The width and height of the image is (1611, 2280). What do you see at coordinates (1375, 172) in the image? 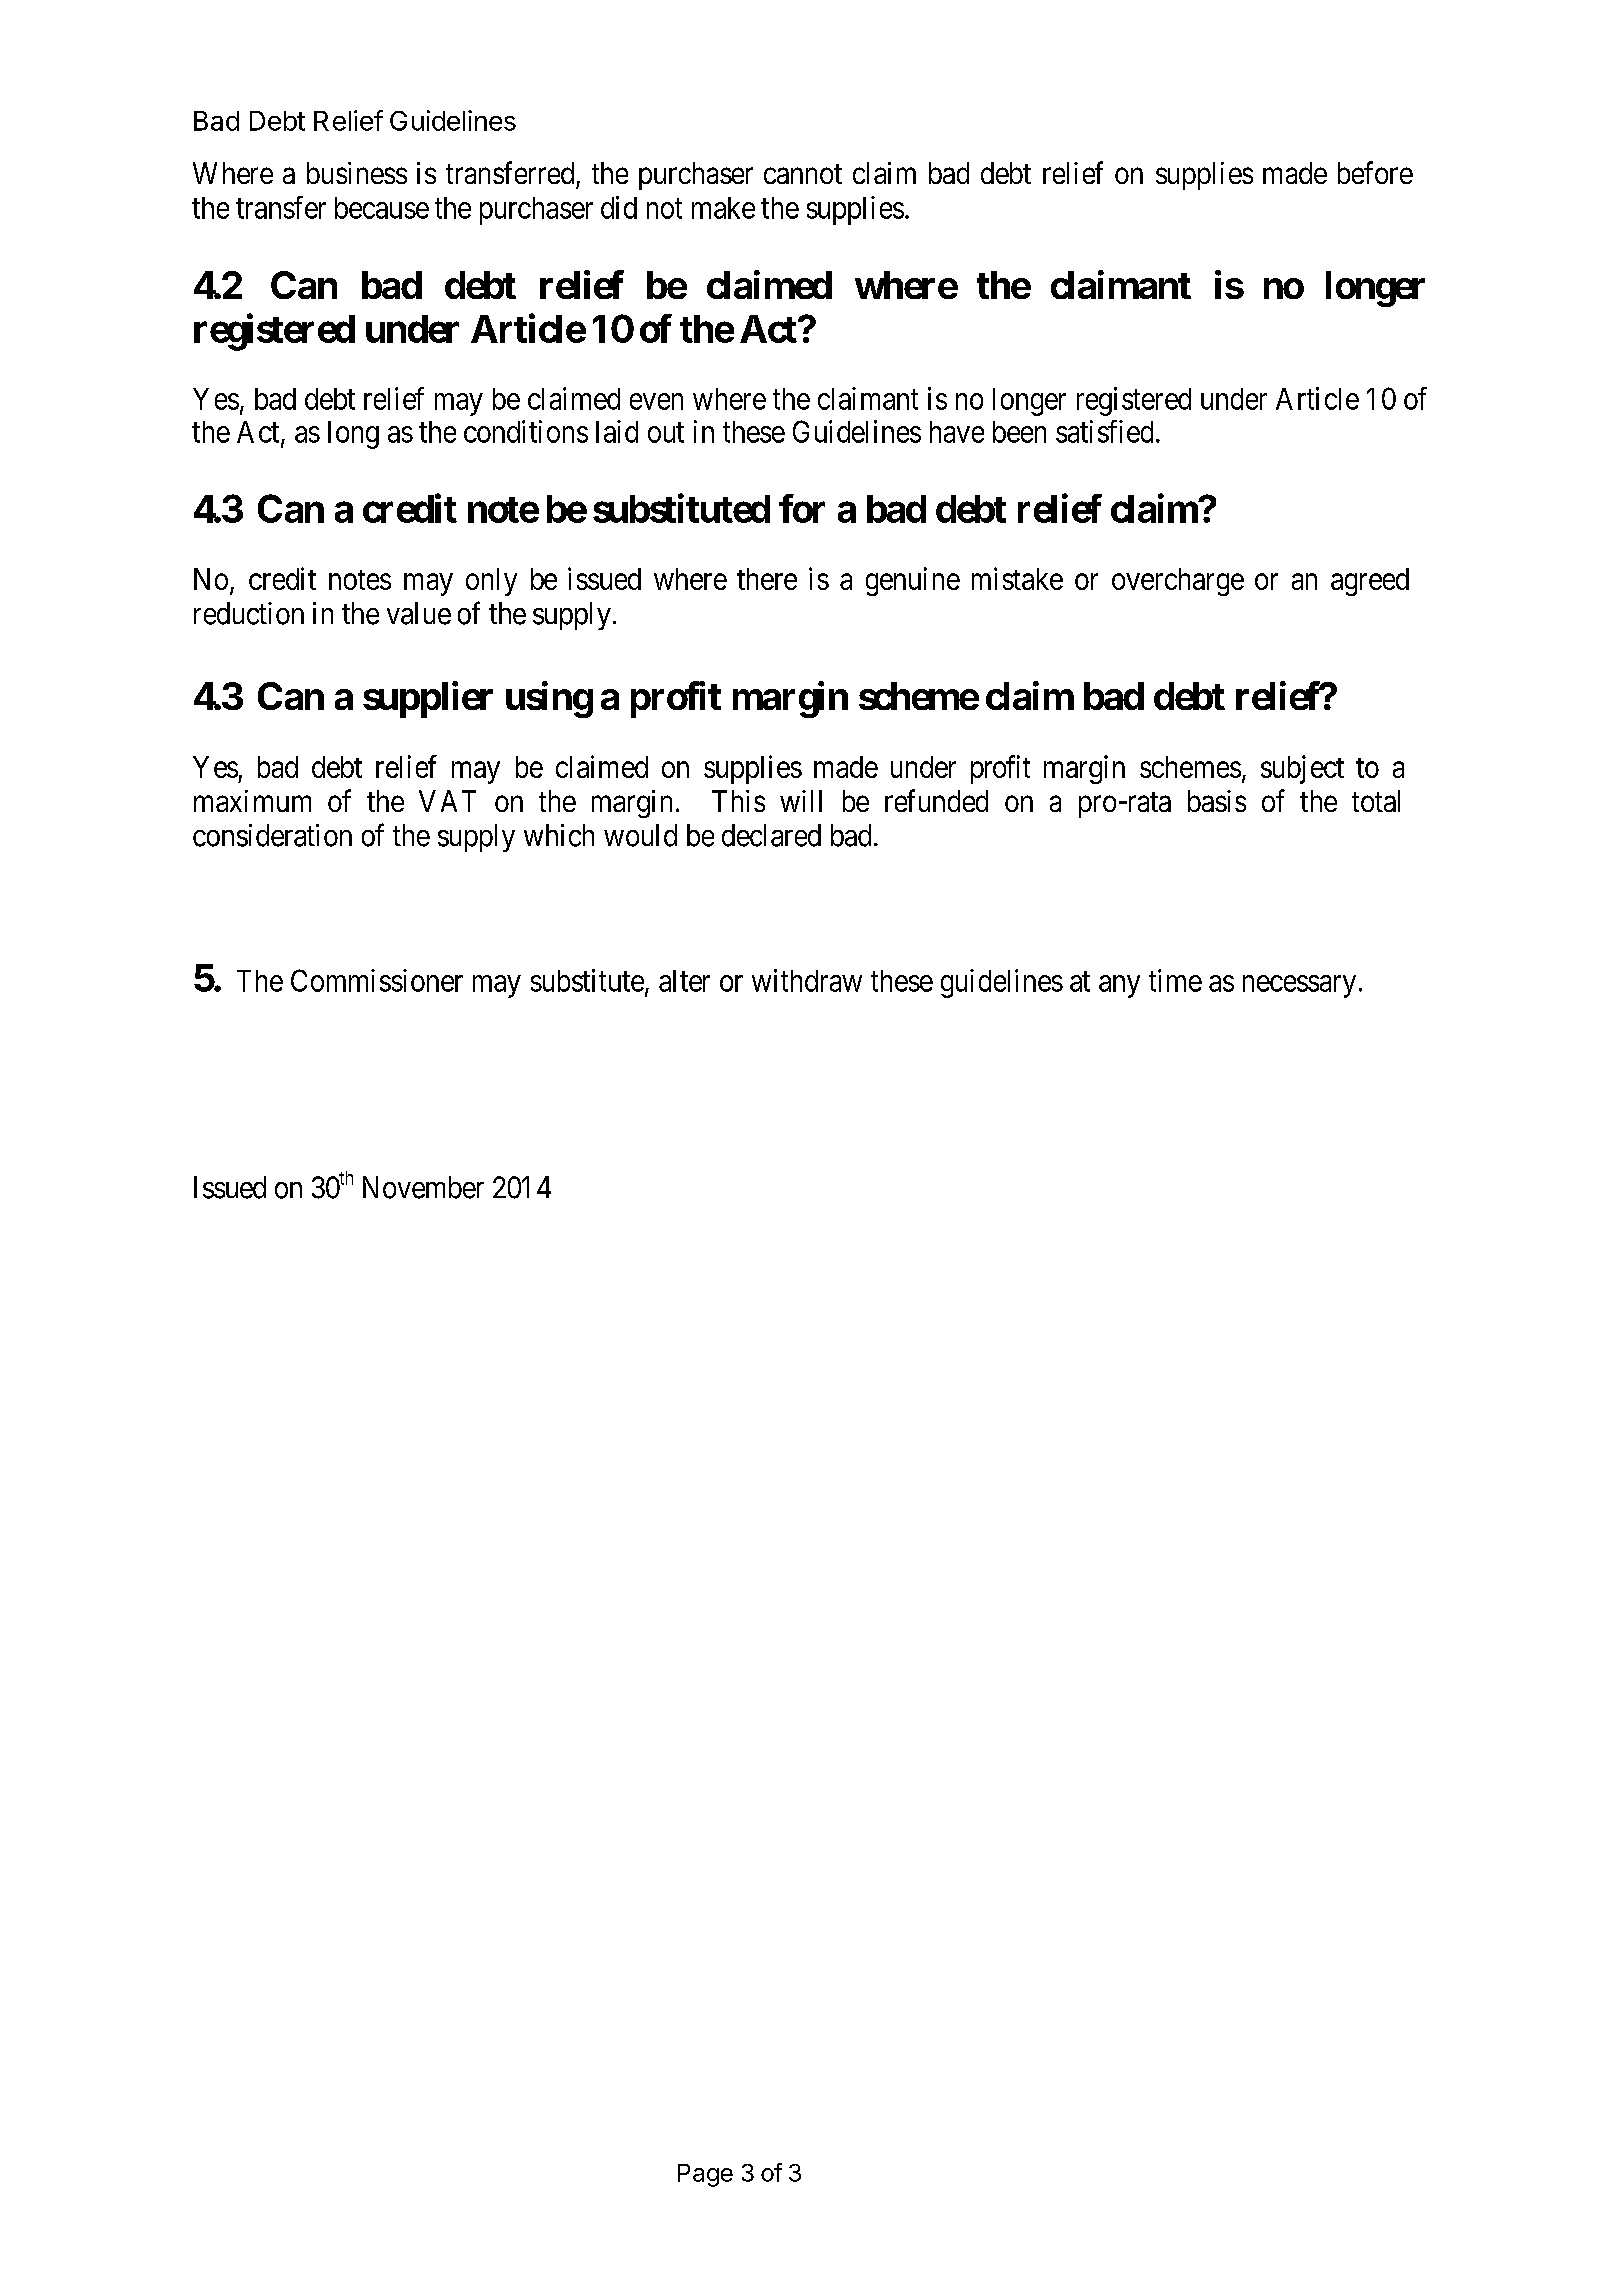
I see `before` at bounding box center [1375, 172].
